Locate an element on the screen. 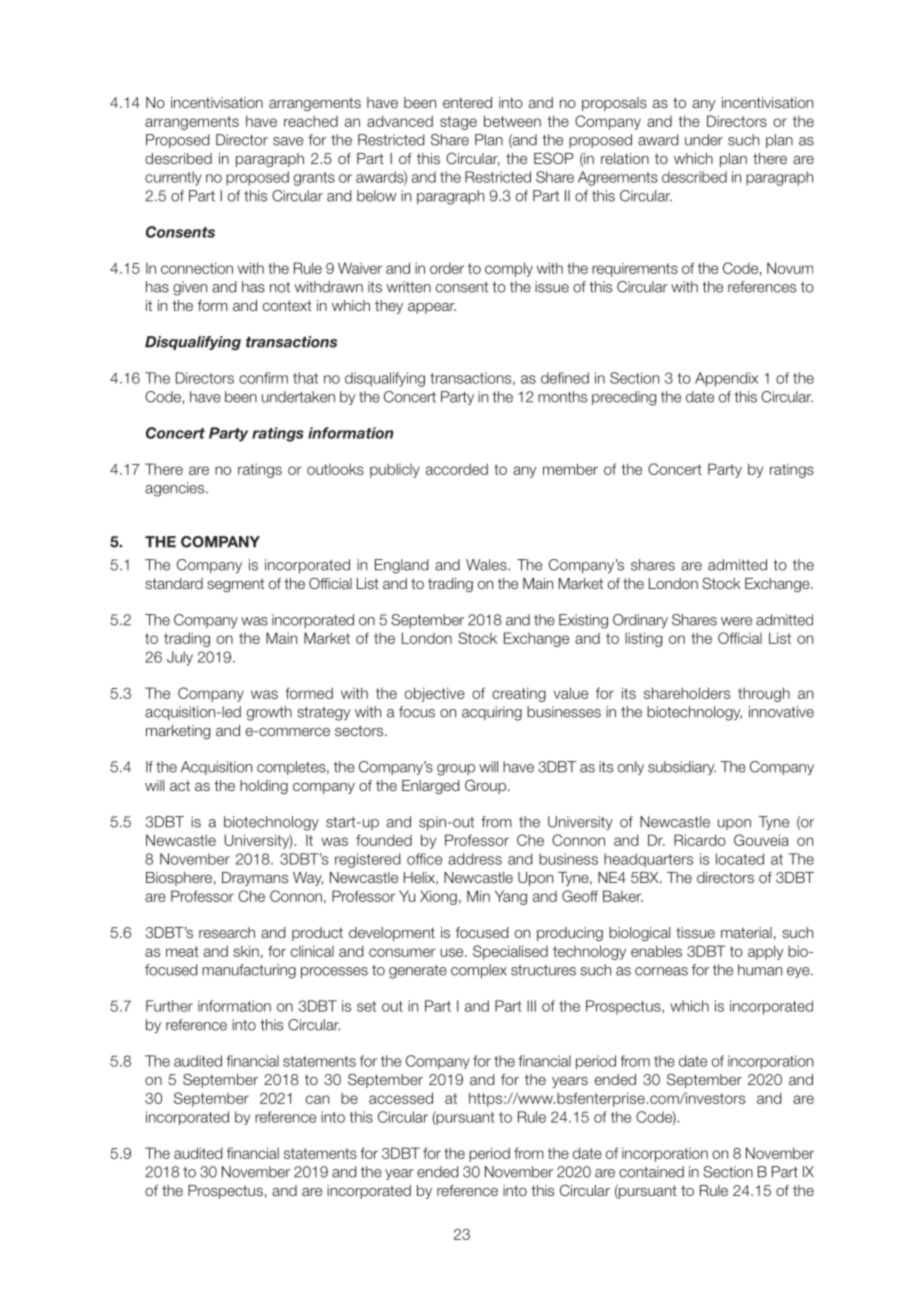  agencies is located at coordinates (176, 489).
